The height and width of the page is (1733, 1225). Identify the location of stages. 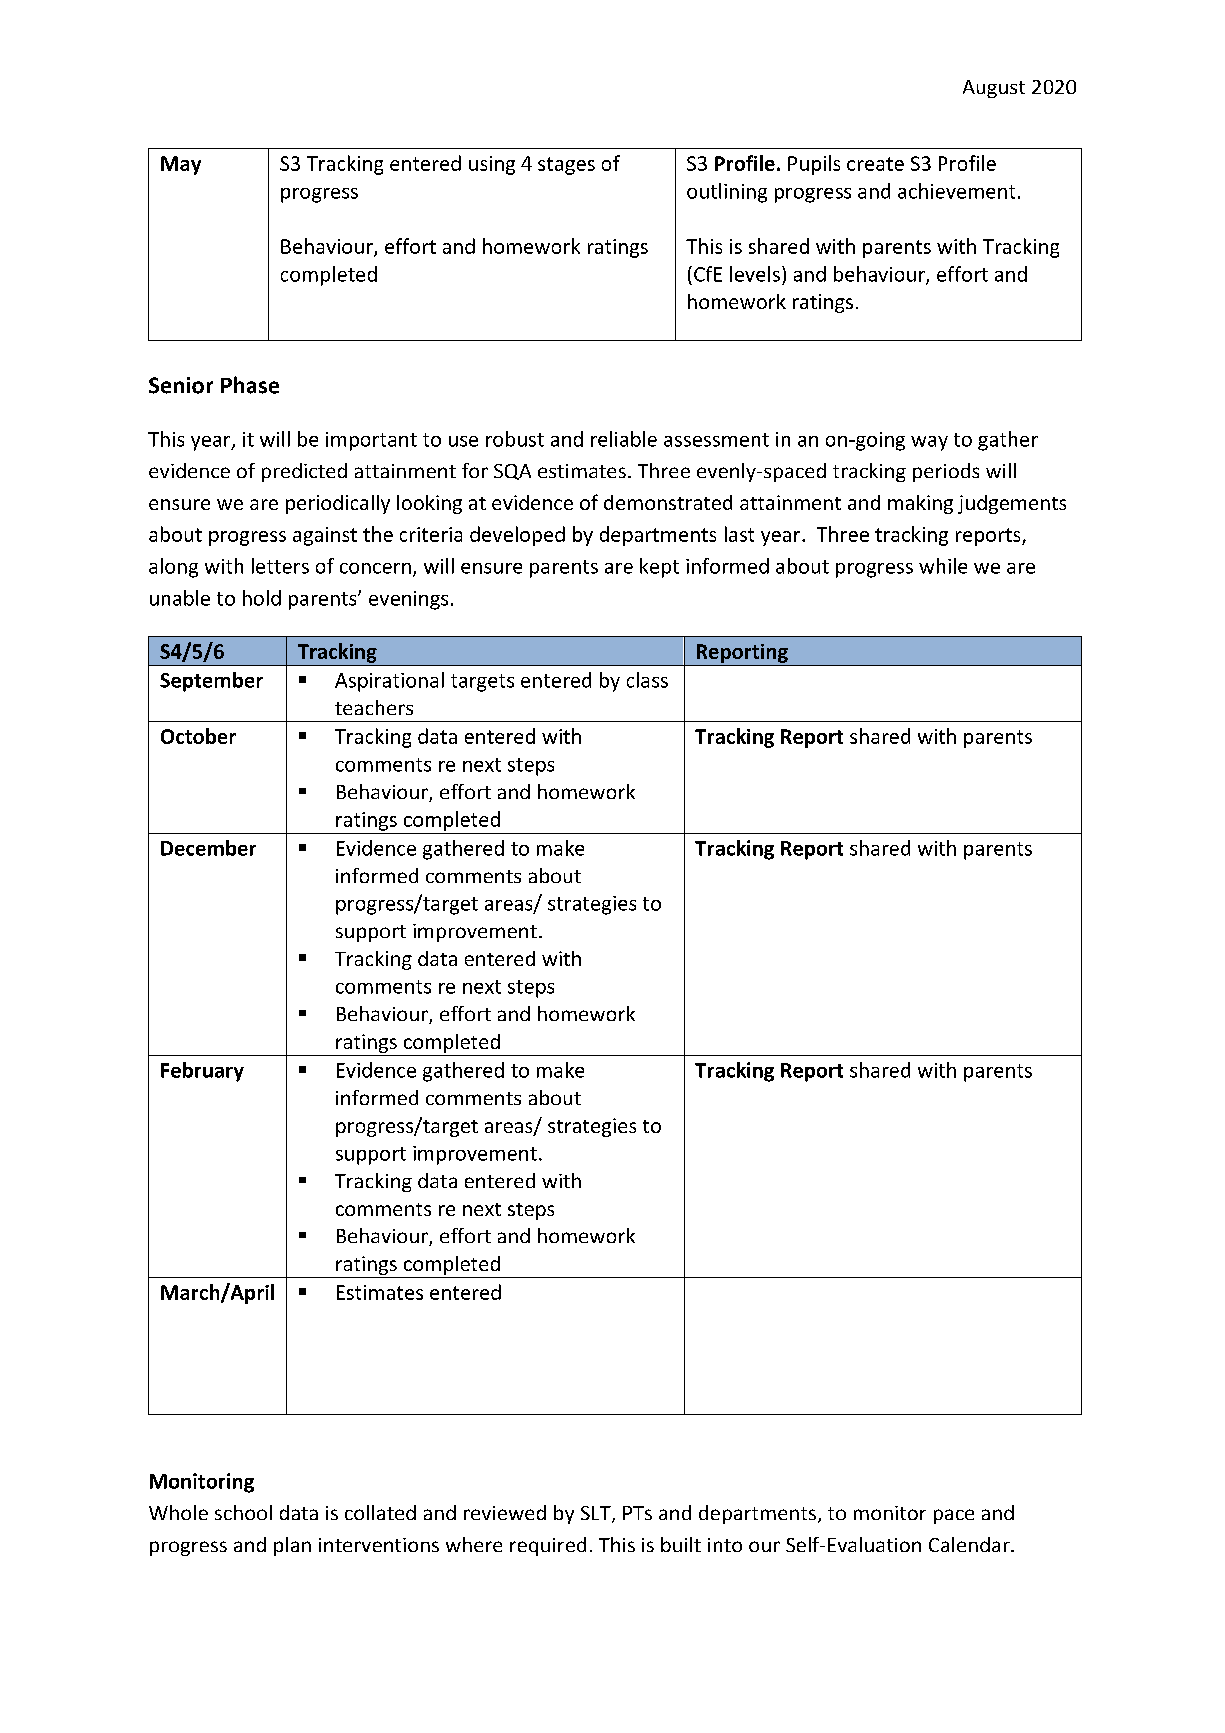
(566, 166).
